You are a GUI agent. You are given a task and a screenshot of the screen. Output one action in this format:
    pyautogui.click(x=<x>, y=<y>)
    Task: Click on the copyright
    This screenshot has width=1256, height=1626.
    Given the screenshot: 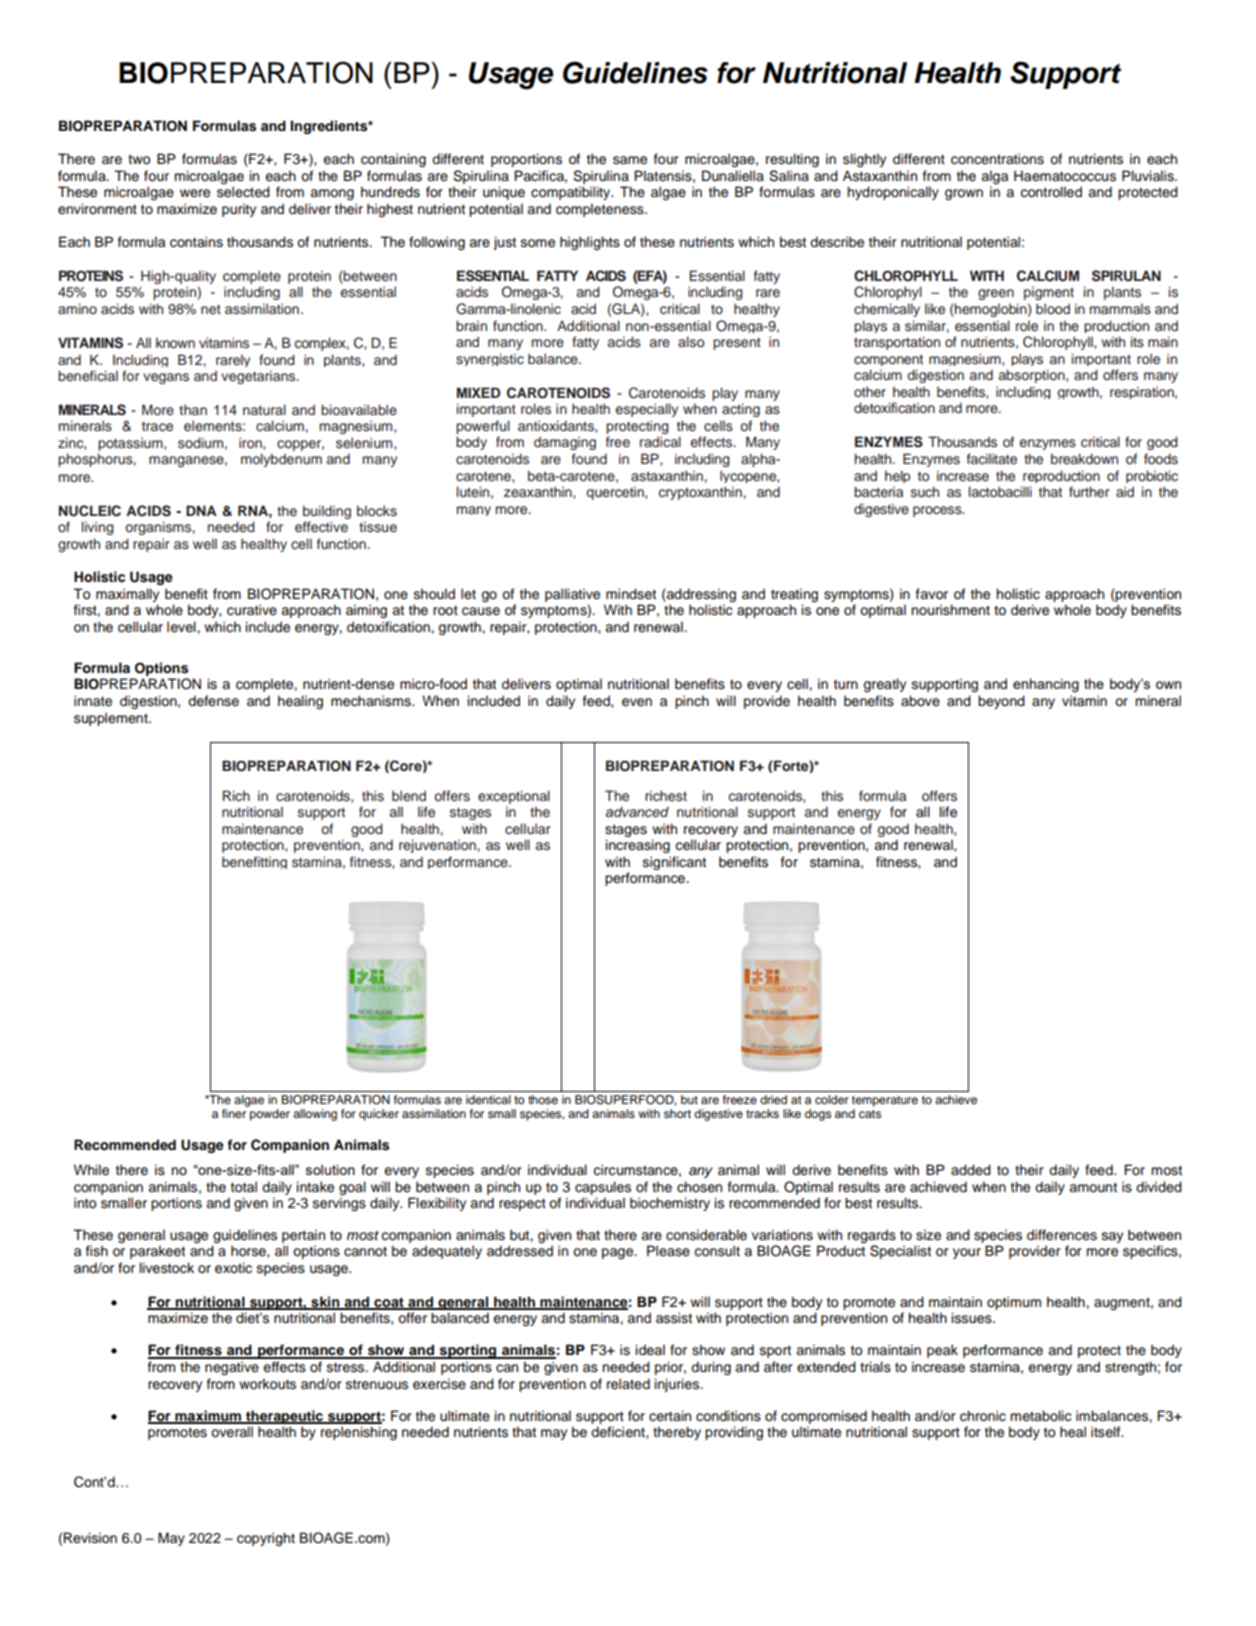 What is the action you would take?
    pyautogui.click(x=266, y=1539)
